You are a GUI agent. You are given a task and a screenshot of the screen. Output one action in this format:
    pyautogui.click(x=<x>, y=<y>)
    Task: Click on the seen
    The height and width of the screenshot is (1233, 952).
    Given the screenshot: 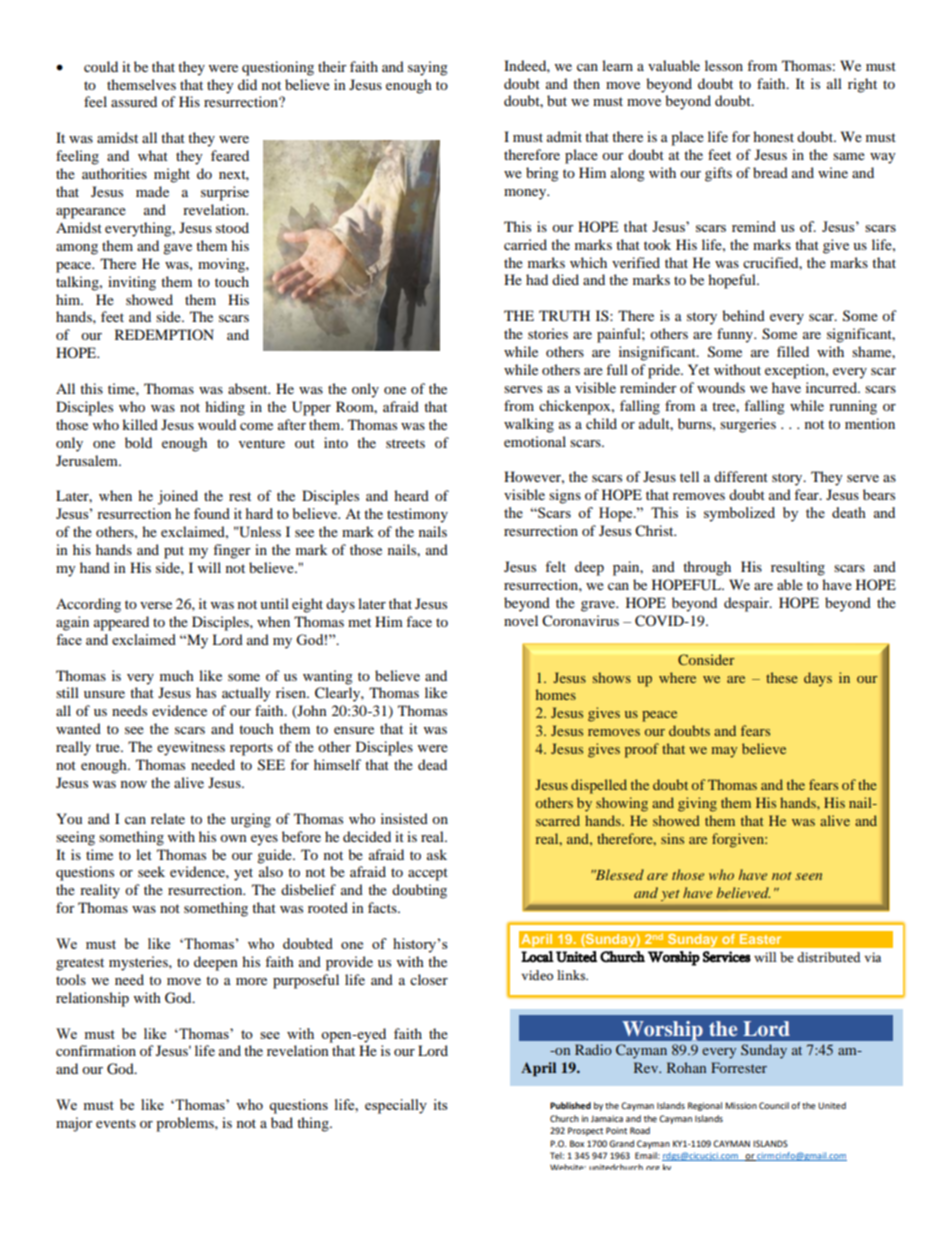 What is the action you would take?
    pyautogui.click(x=808, y=876)
